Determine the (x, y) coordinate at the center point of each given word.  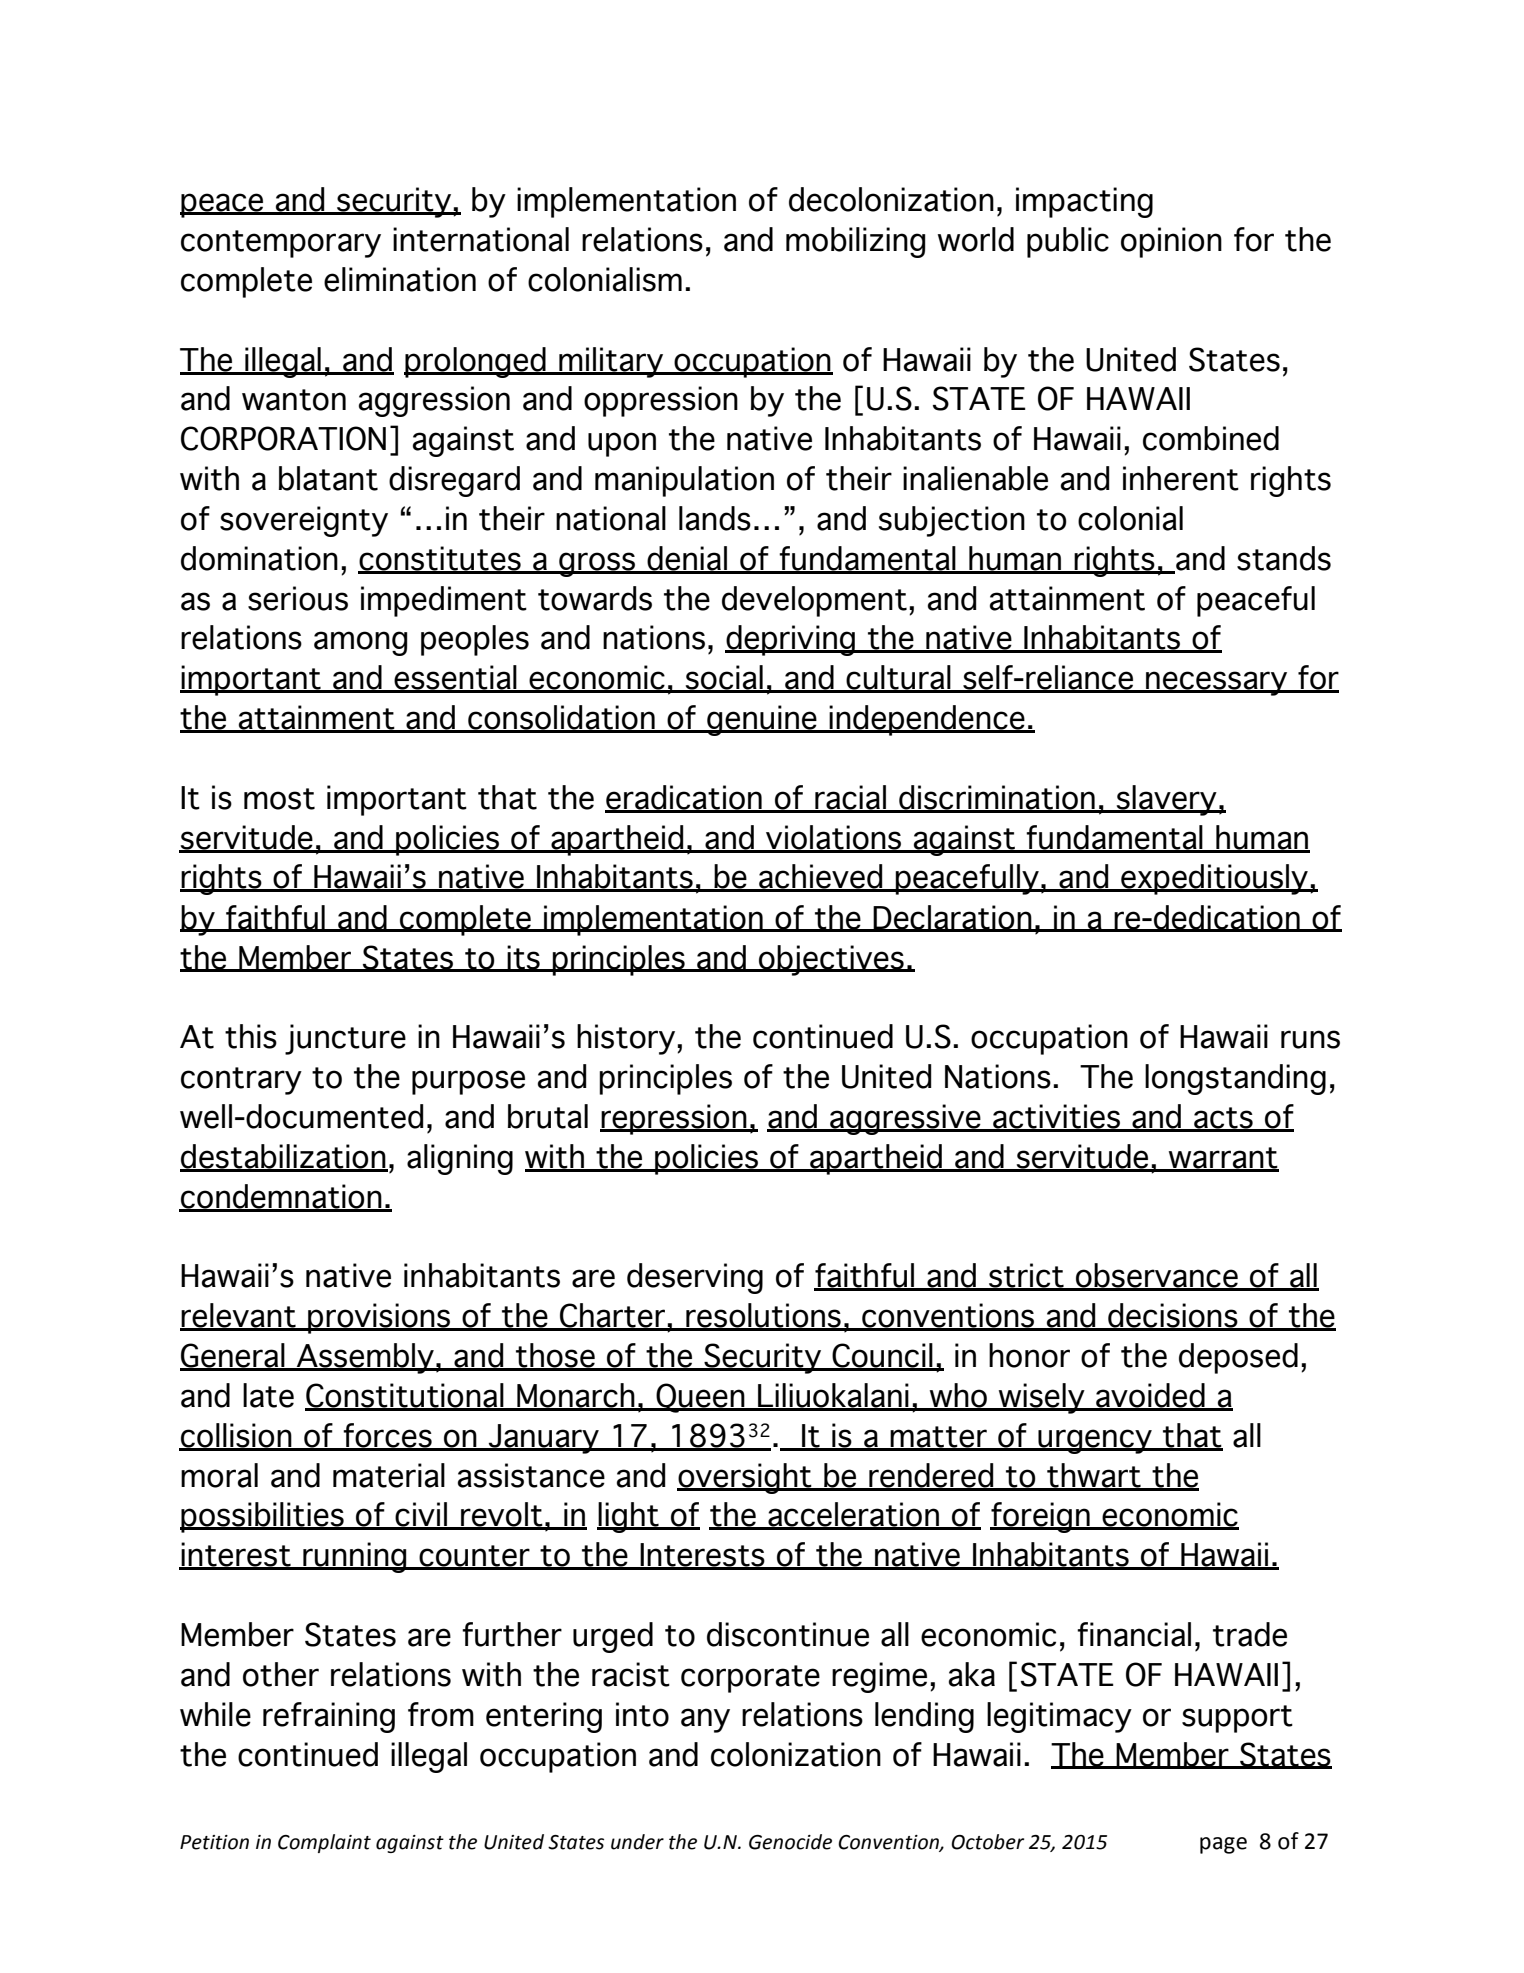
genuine (762, 720)
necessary (1217, 683)
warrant (1223, 1159)
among (360, 643)
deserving (695, 1278)
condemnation (281, 1197)
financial (1134, 1634)
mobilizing (855, 242)
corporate (750, 1679)
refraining (329, 1717)
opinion (1171, 242)
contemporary (281, 244)
